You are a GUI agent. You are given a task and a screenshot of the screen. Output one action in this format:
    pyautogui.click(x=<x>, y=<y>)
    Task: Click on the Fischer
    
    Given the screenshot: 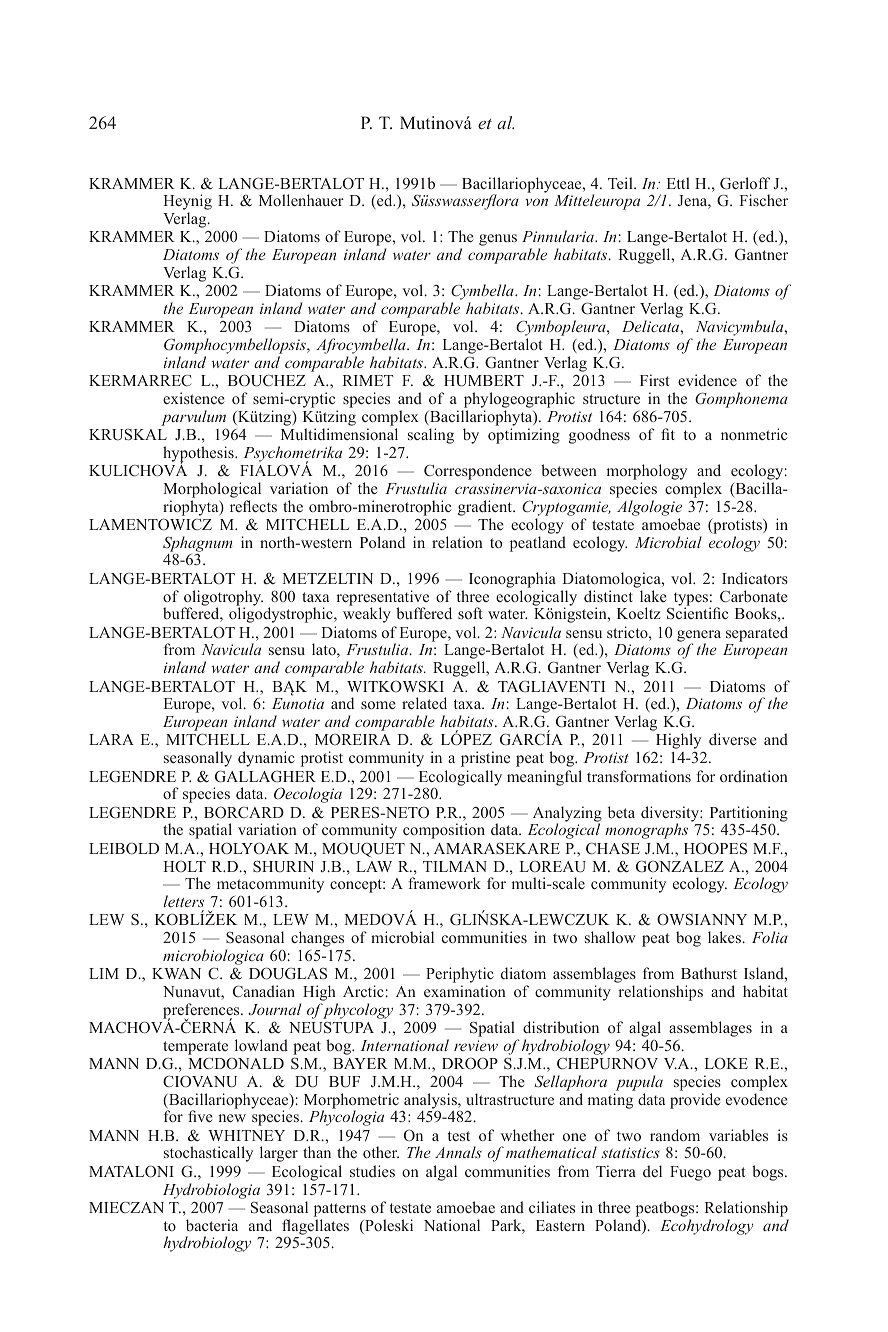 What is the action you would take?
    pyautogui.click(x=763, y=200)
